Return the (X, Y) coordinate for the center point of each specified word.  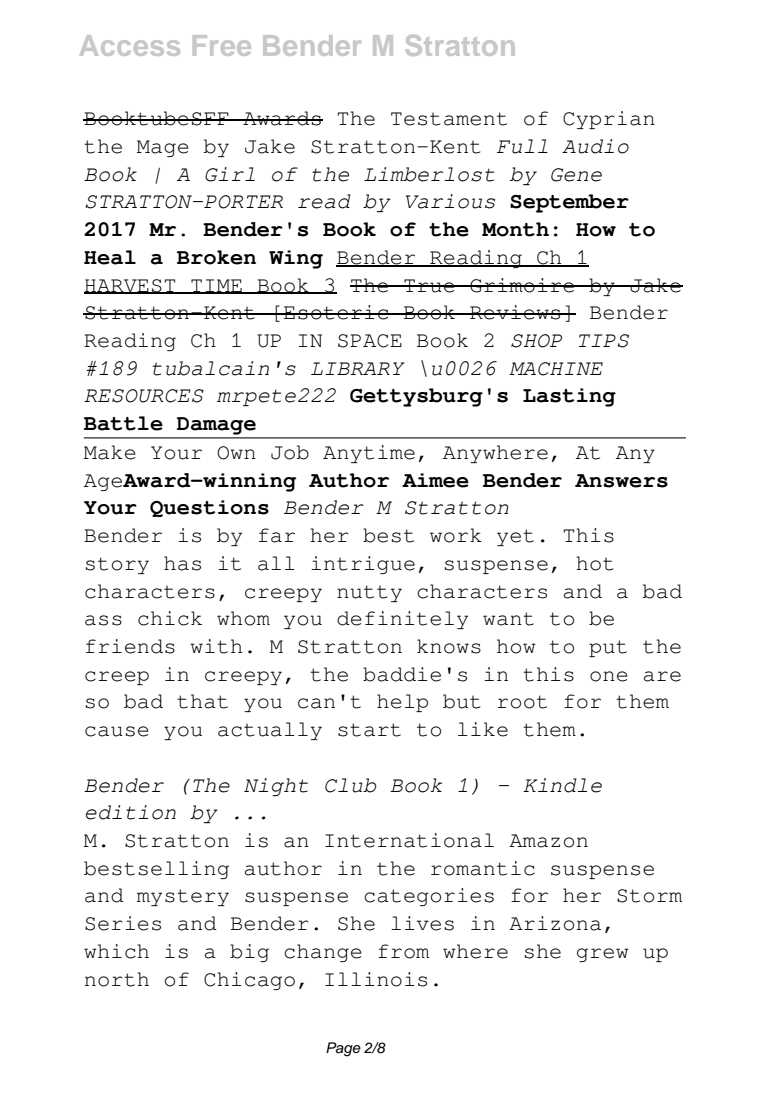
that (202, 701)
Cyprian (609, 120)
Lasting (569, 397)
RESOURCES (144, 396)
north (117, 979)
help (402, 703)
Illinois (376, 979)
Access (130, 45)
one (609, 676)
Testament (449, 119)
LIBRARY (357, 368)
